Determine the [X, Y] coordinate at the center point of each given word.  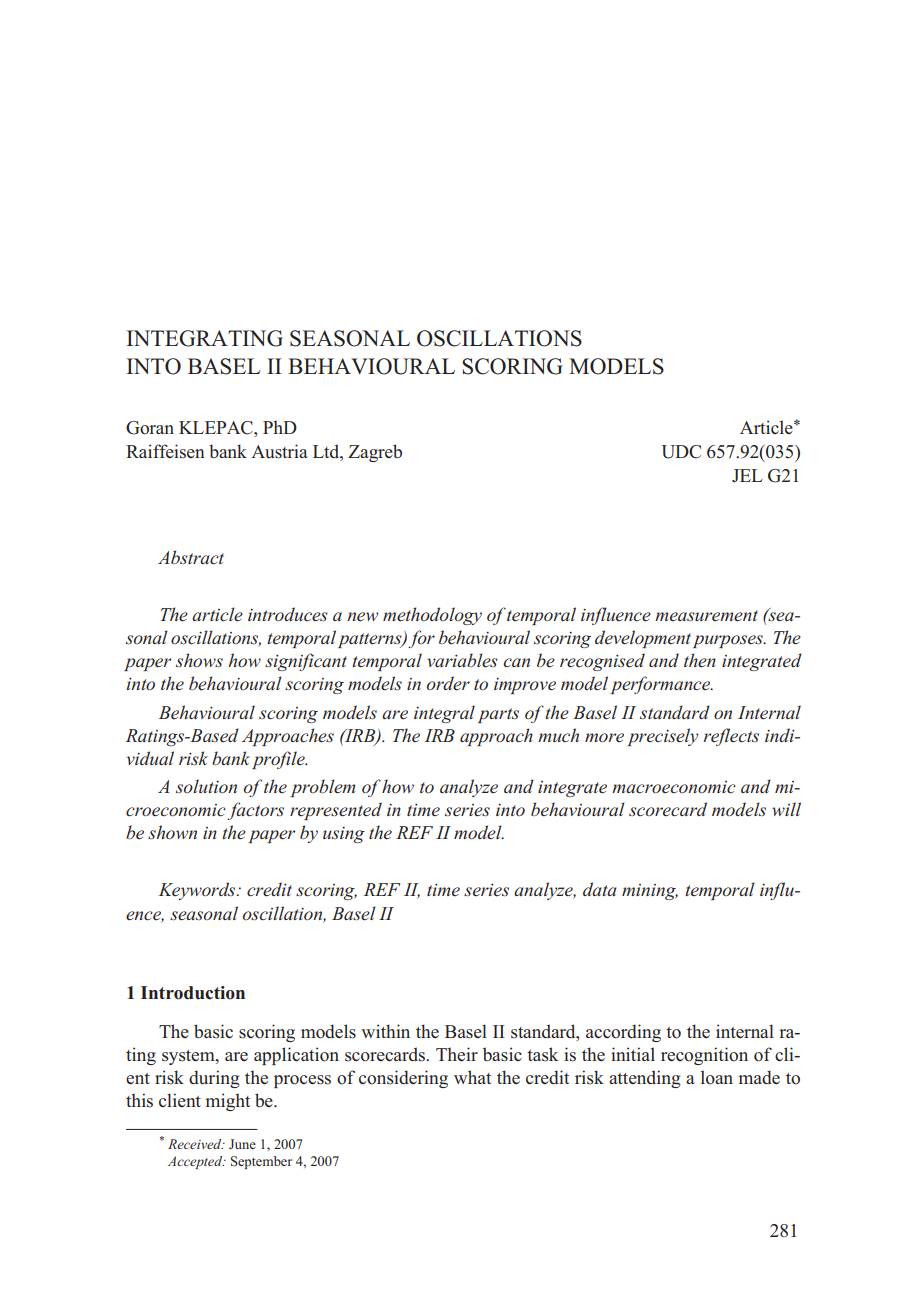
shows [199, 660]
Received [196, 1144]
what [472, 1077]
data [599, 889]
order [448, 683]
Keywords [198, 891]
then [700, 660]
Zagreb [375, 453]
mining [650, 892]
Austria [279, 451]
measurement [706, 616]
